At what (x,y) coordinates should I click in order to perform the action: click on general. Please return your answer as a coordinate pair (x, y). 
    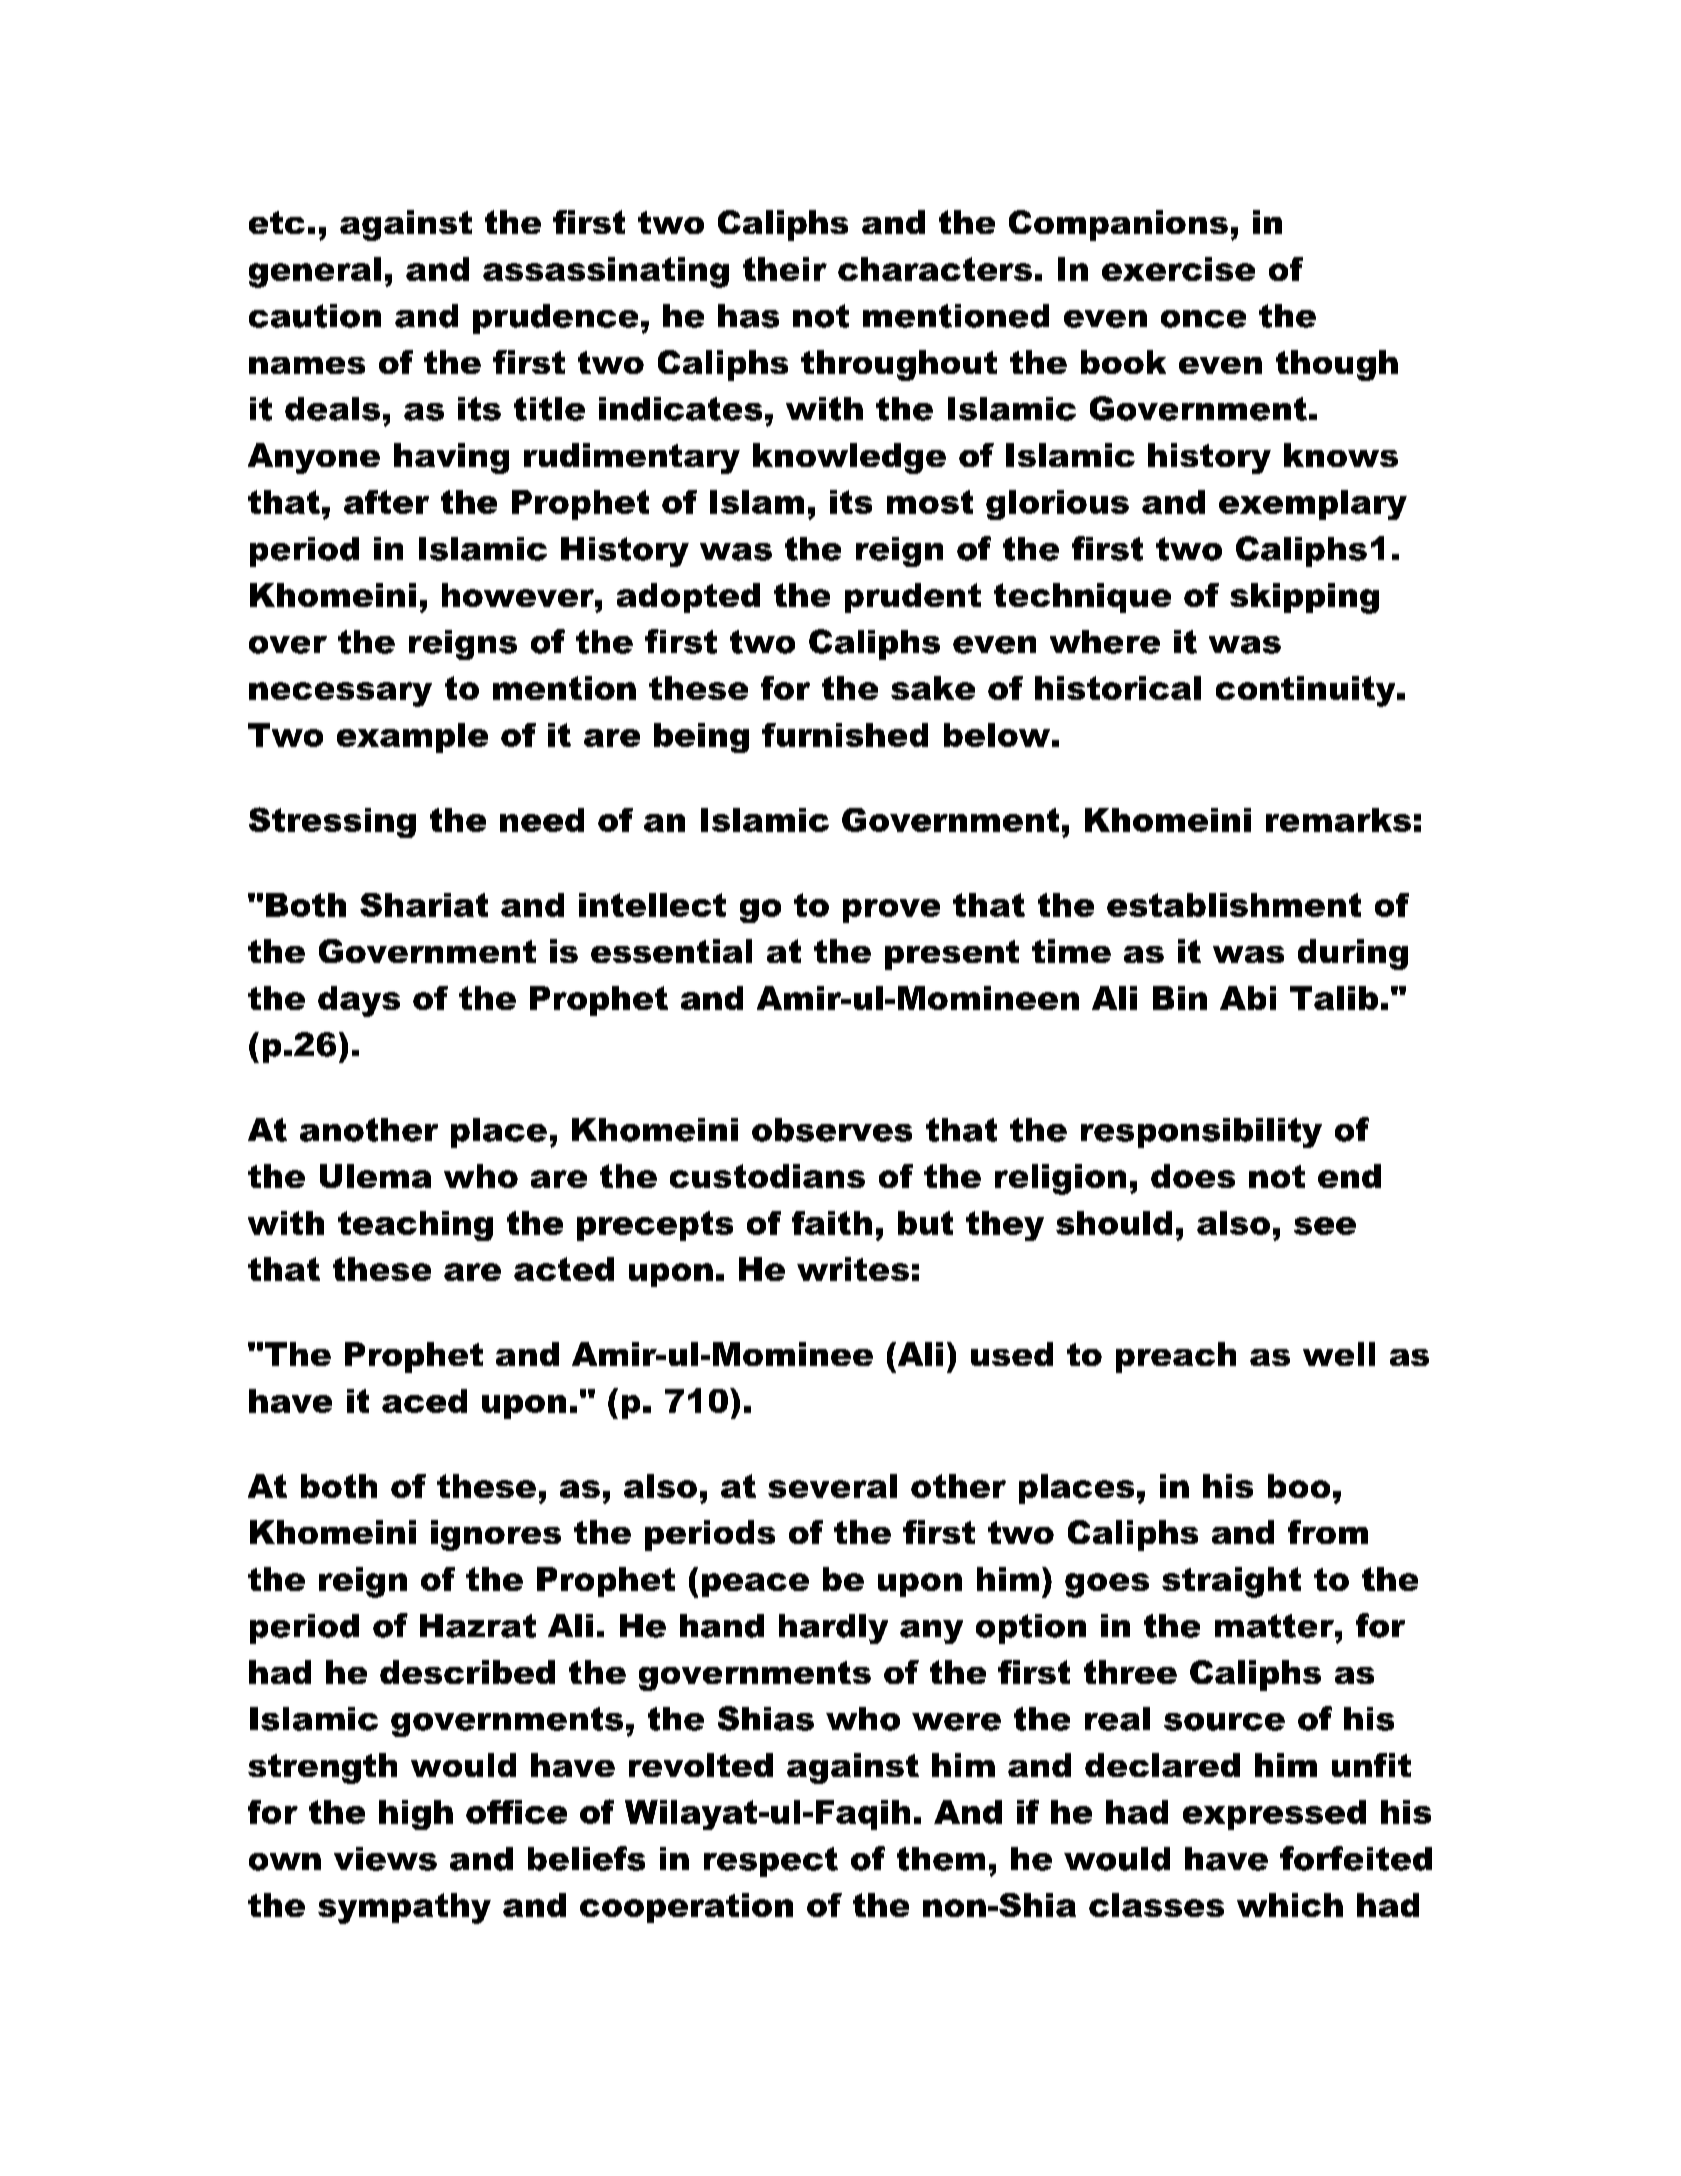
    Looking at the image, I should click on (315, 272).
